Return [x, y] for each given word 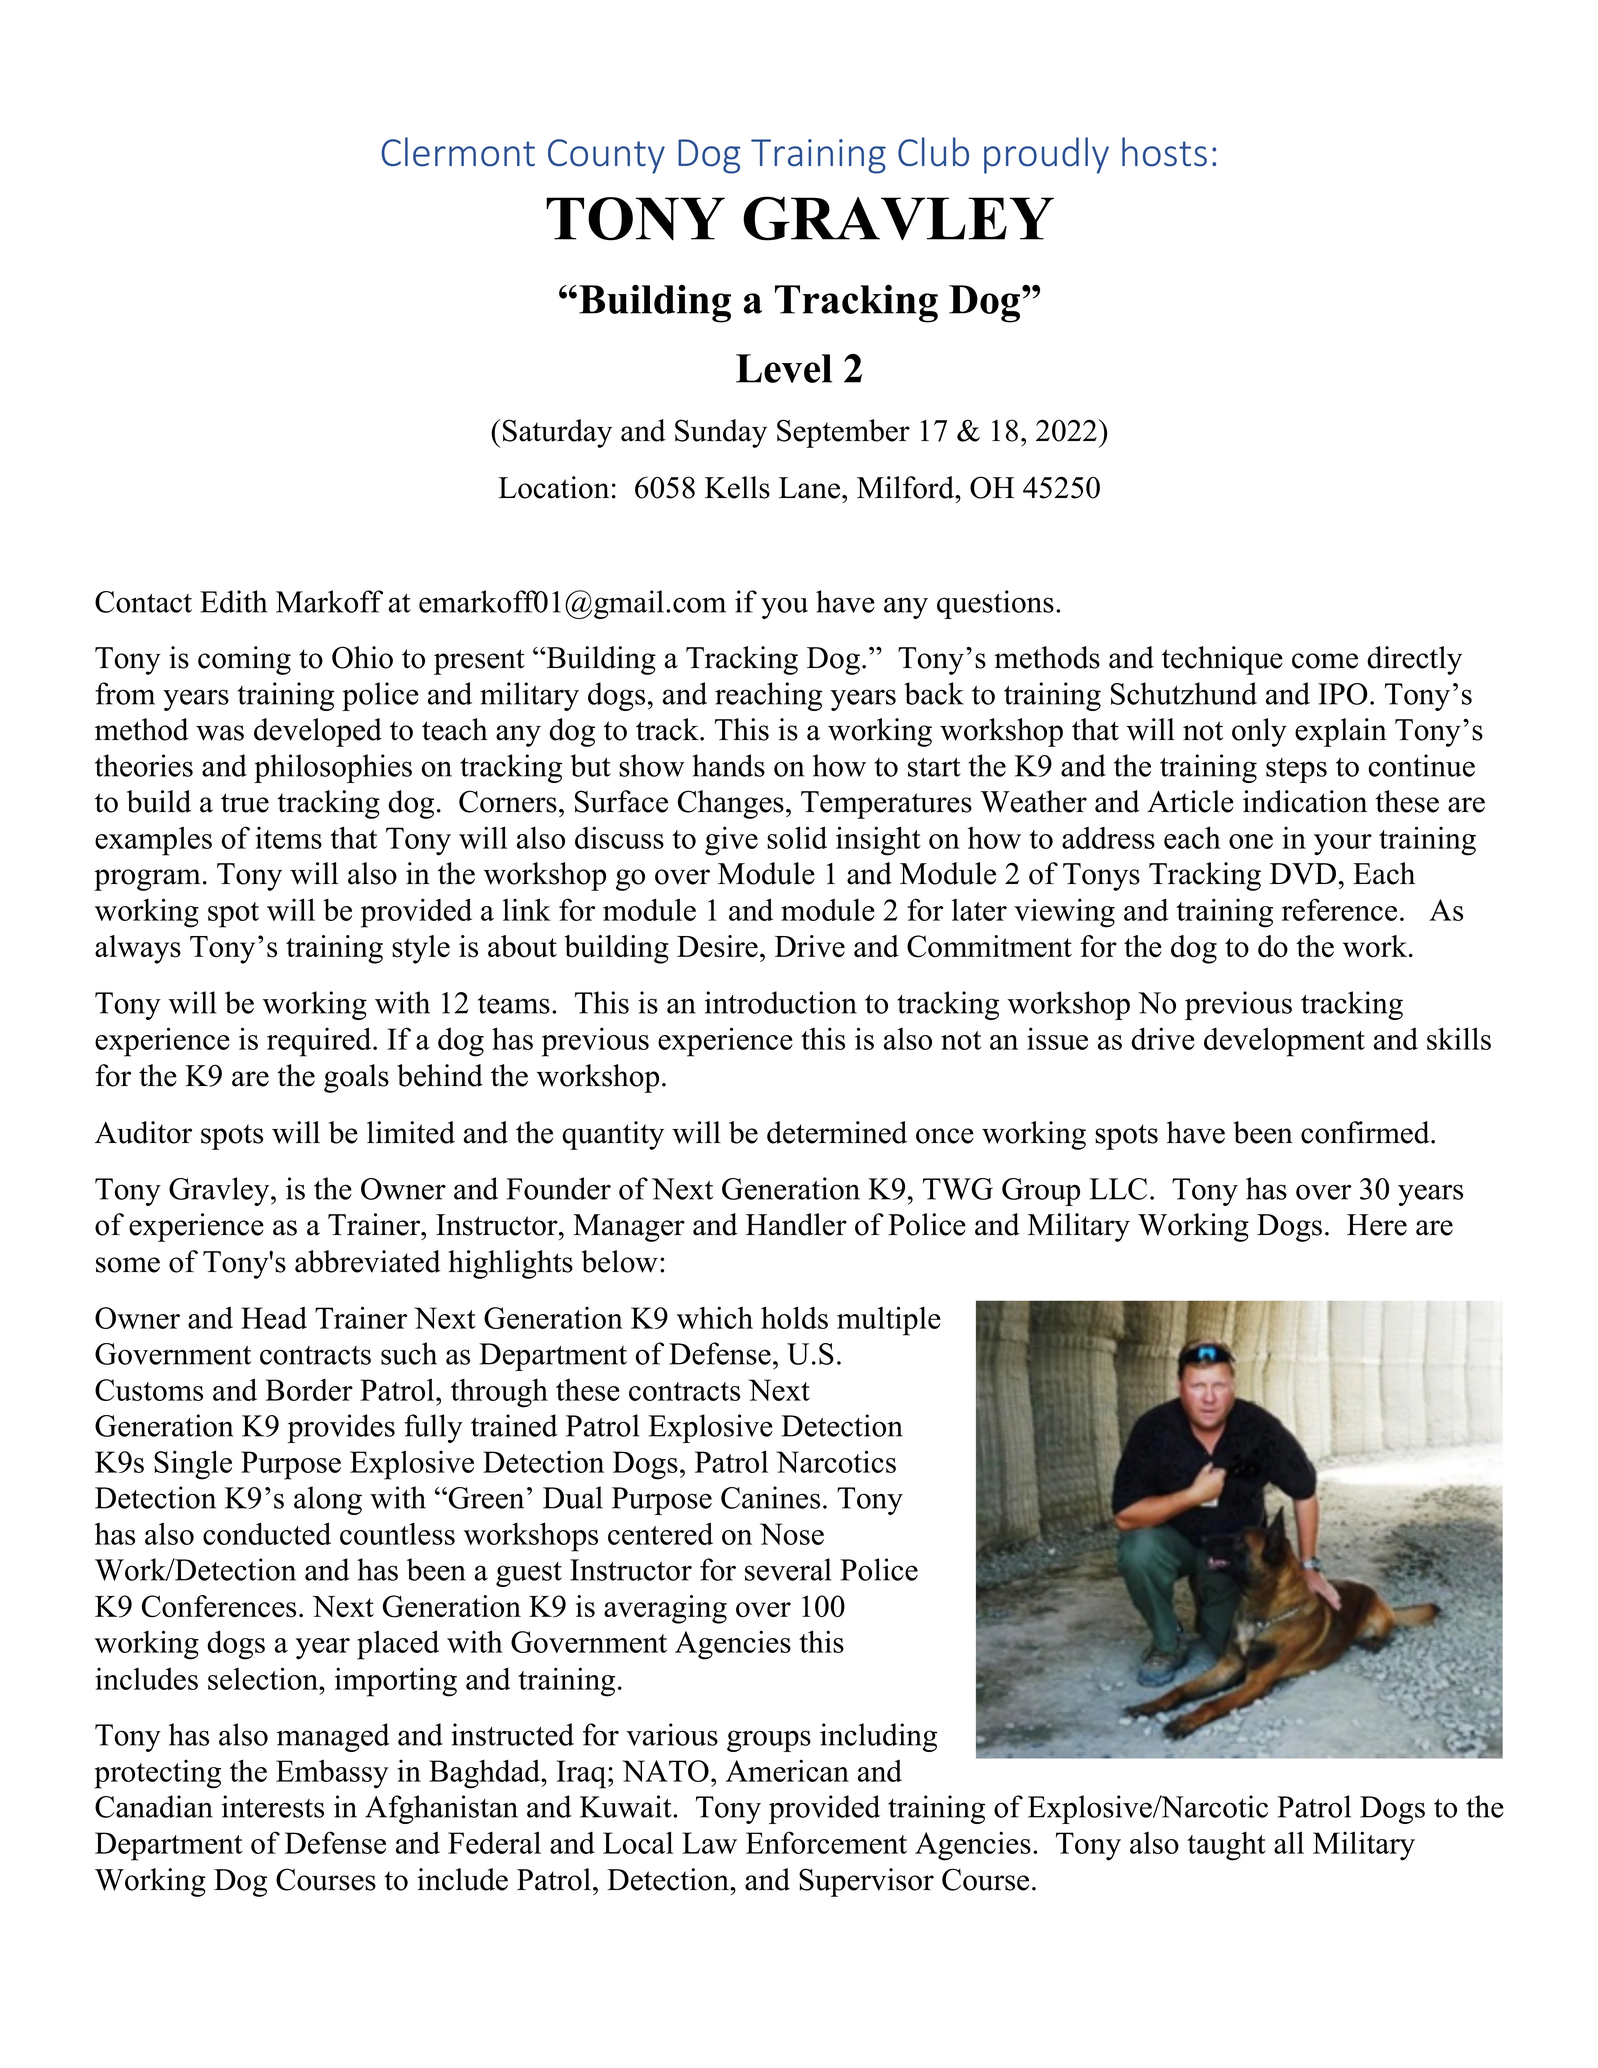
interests [273, 1806]
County [606, 156]
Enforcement [826, 1842]
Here [1377, 1225]
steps [1296, 770]
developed [318, 732]
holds [794, 1317]
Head [274, 1318]
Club [933, 152]
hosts [1164, 152]
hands [728, 765]
